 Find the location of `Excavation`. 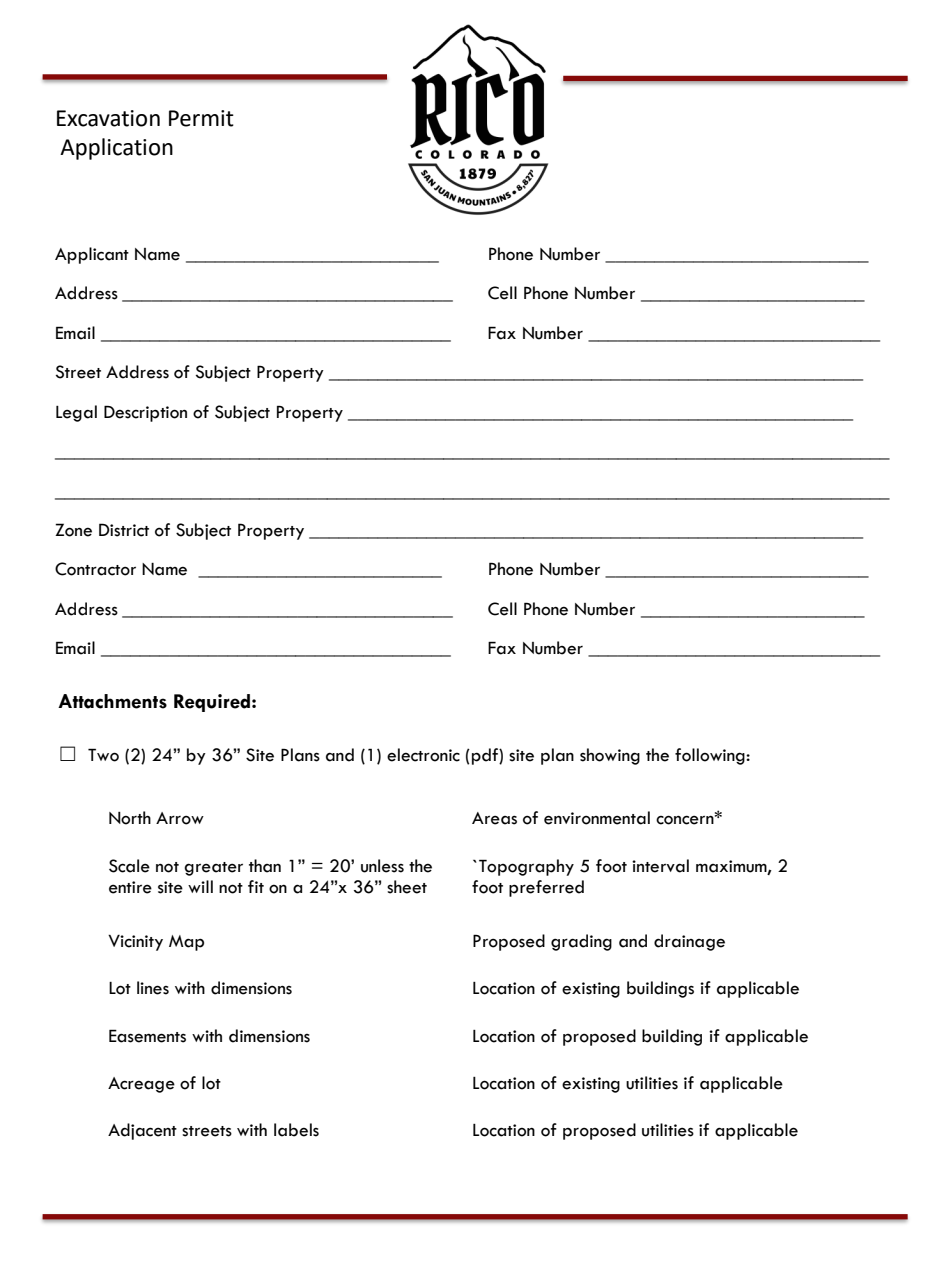

Excavation is located at coordinates (108, 118).
